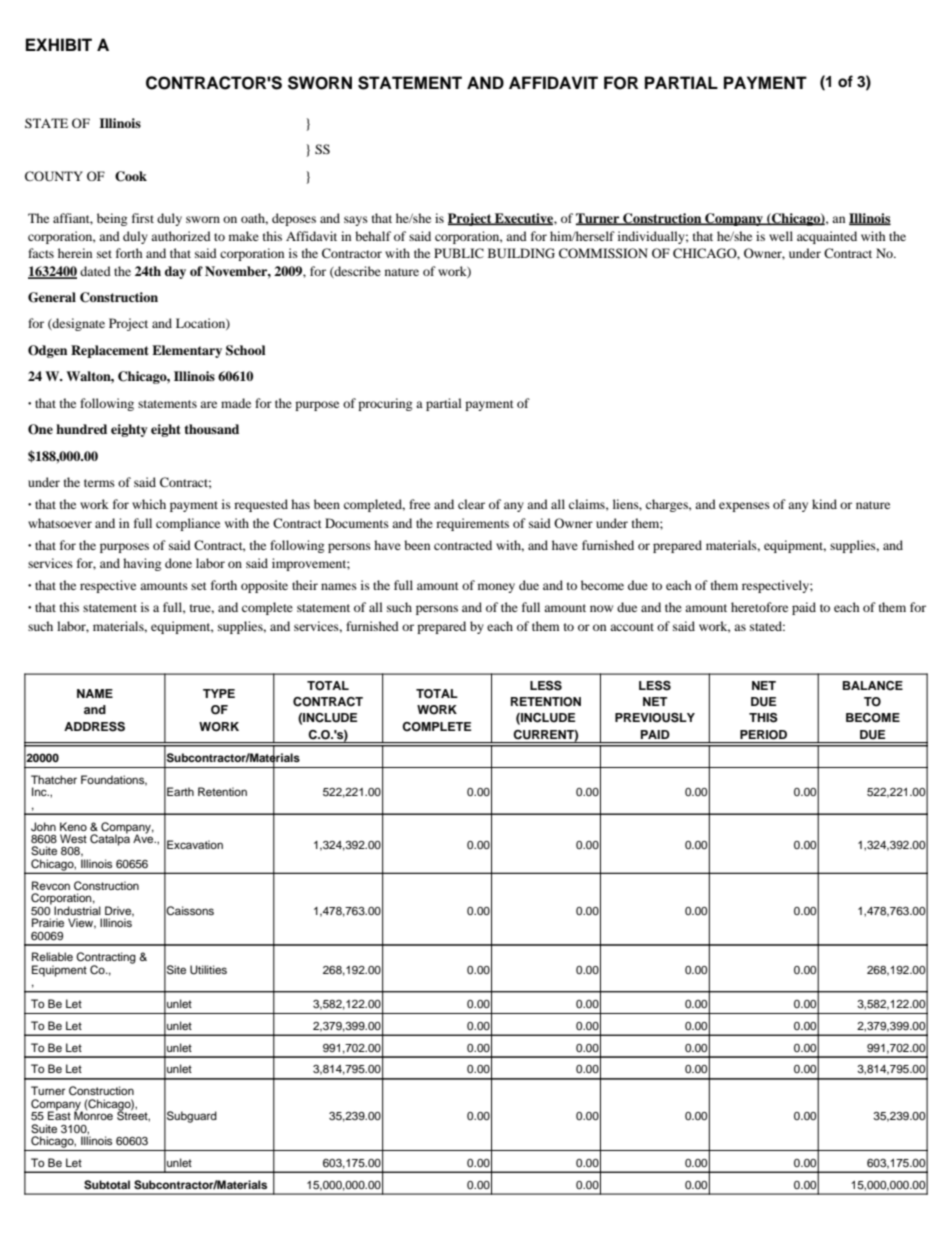  I want to click on acquainted, so click(827, 237).
